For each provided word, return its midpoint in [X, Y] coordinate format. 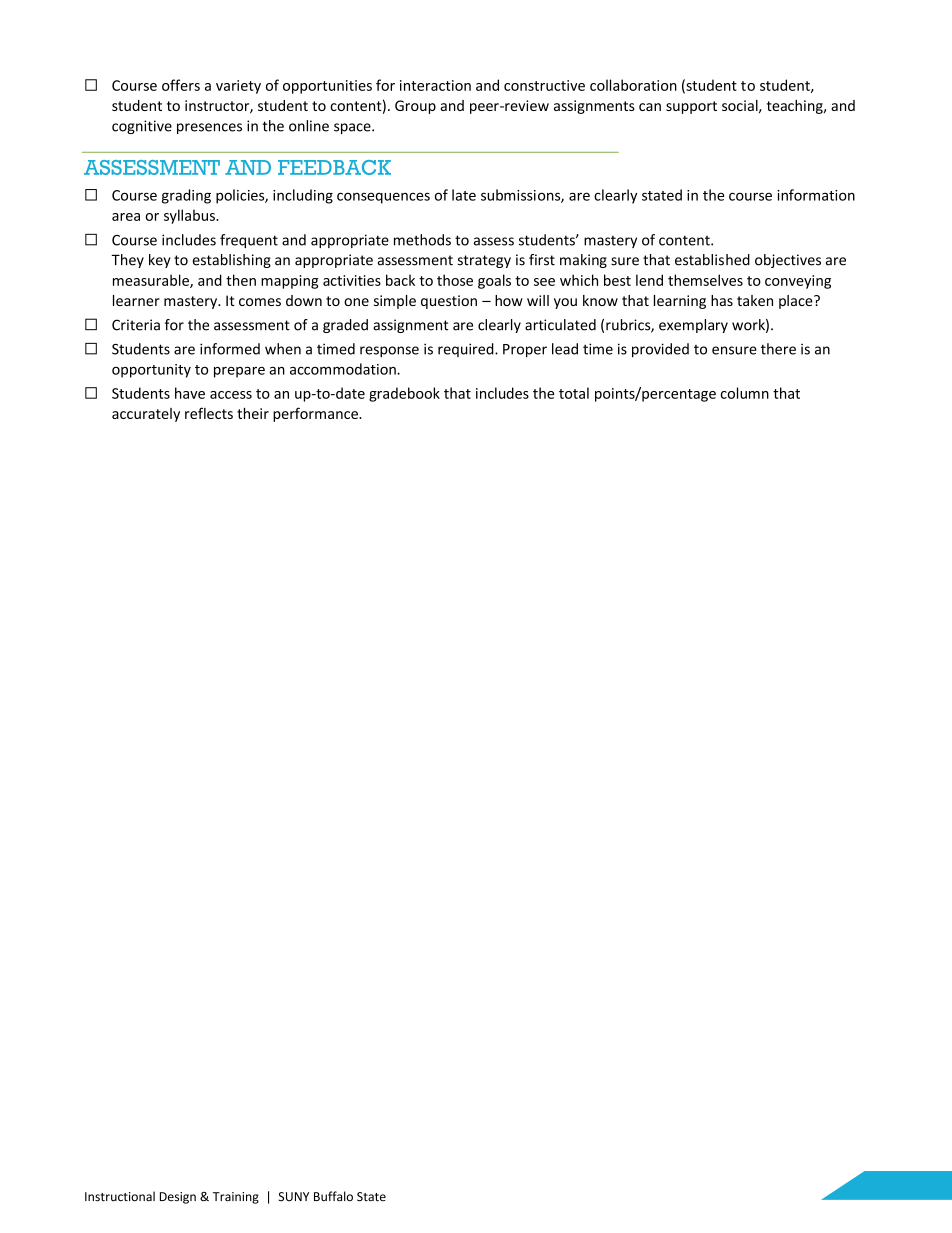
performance [316, 414]
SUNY [294, 1197]
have [190, 393]
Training [236, 1198]
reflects [209, 413]
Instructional [120, 1196]
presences [209, 128]
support [691, 107]
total [574, 393]
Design [178, 1198]
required [467, 350]
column [745, 393]
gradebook [404, 394]
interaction [435, 85]
